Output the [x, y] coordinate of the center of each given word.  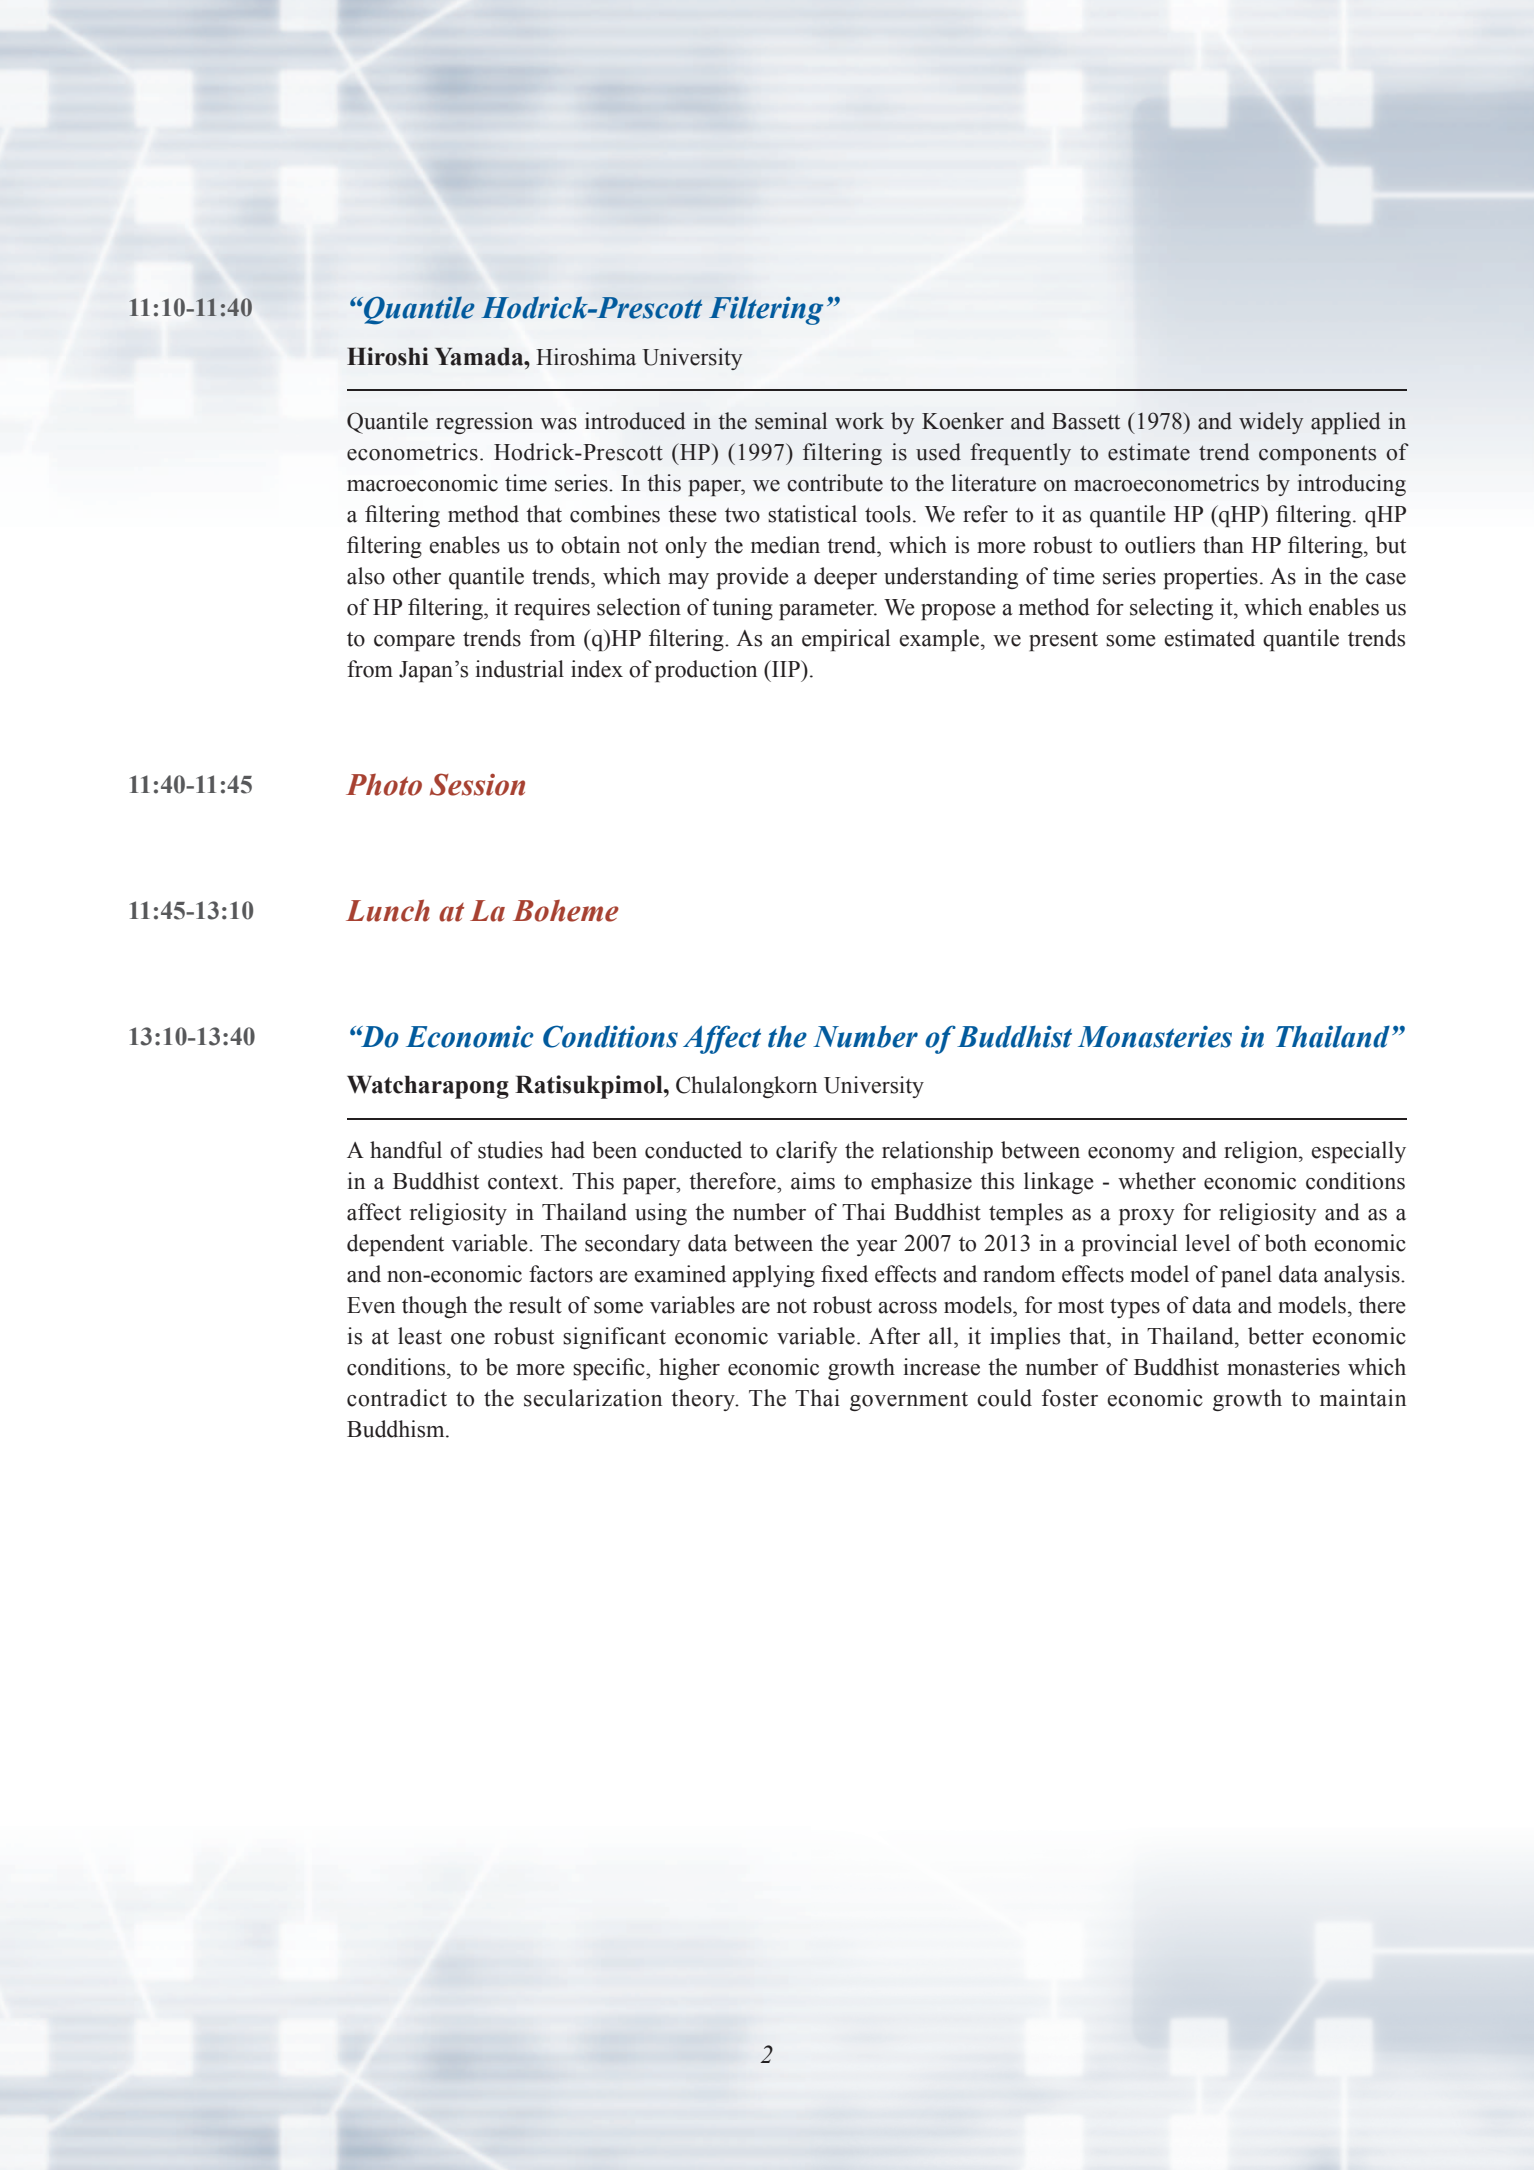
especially [1358, 1152]
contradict [397, 1398]
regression [484, 423]
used [938, 452]
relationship [937, 1152]
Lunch [388, 910]
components [1317, 455]
